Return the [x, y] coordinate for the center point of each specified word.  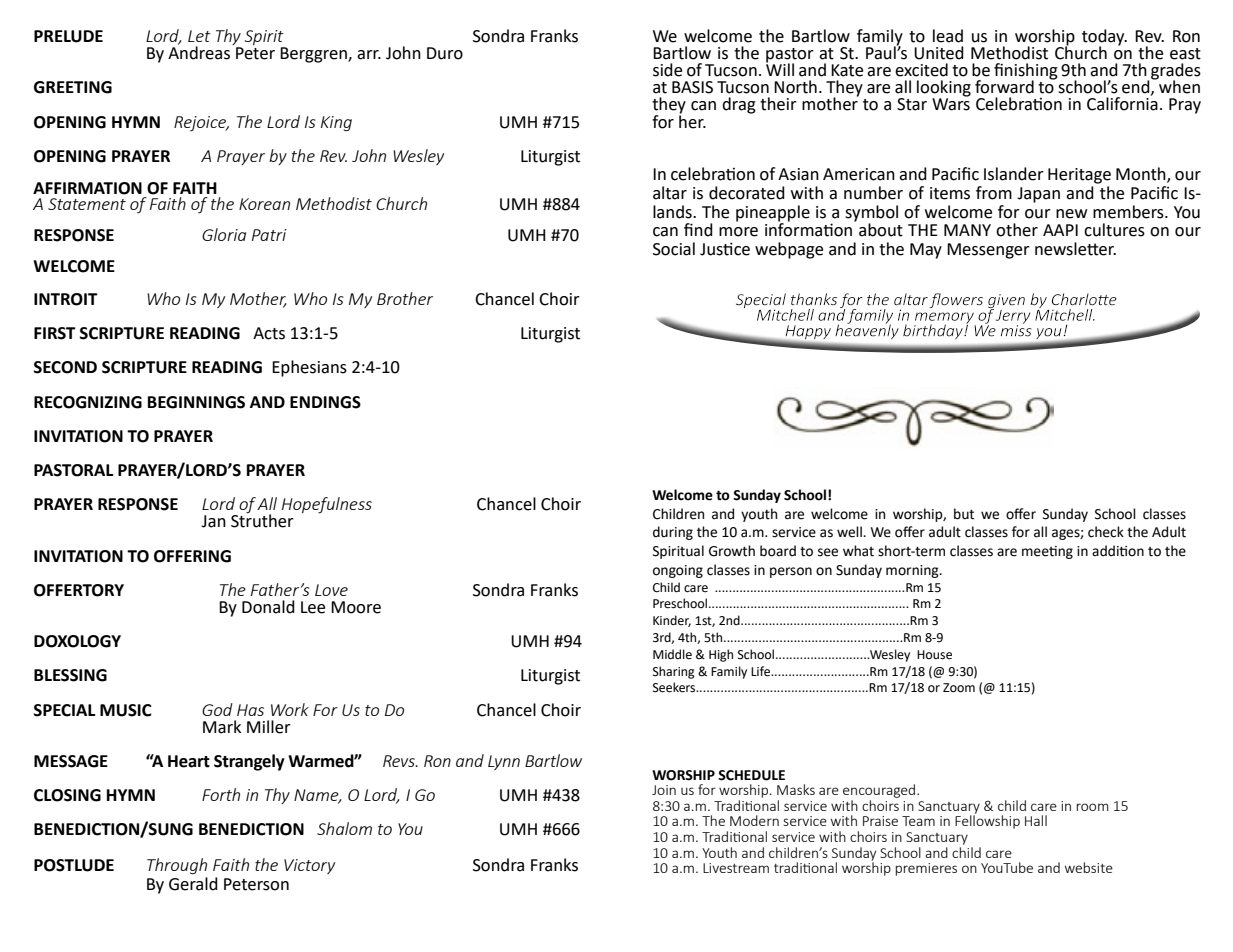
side [667, 70]
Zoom [959, 688]
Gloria [224, 234]
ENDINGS [325, 402]
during [673, 533]
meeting [1047, 552]
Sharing [674, 672]
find [698, 230]
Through [177, 866]
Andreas [199, 52]
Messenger [988, 251]
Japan [1038, 195]
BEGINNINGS [196, 402]
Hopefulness [327, 505]
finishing [1026, 72]
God [217, 709]
